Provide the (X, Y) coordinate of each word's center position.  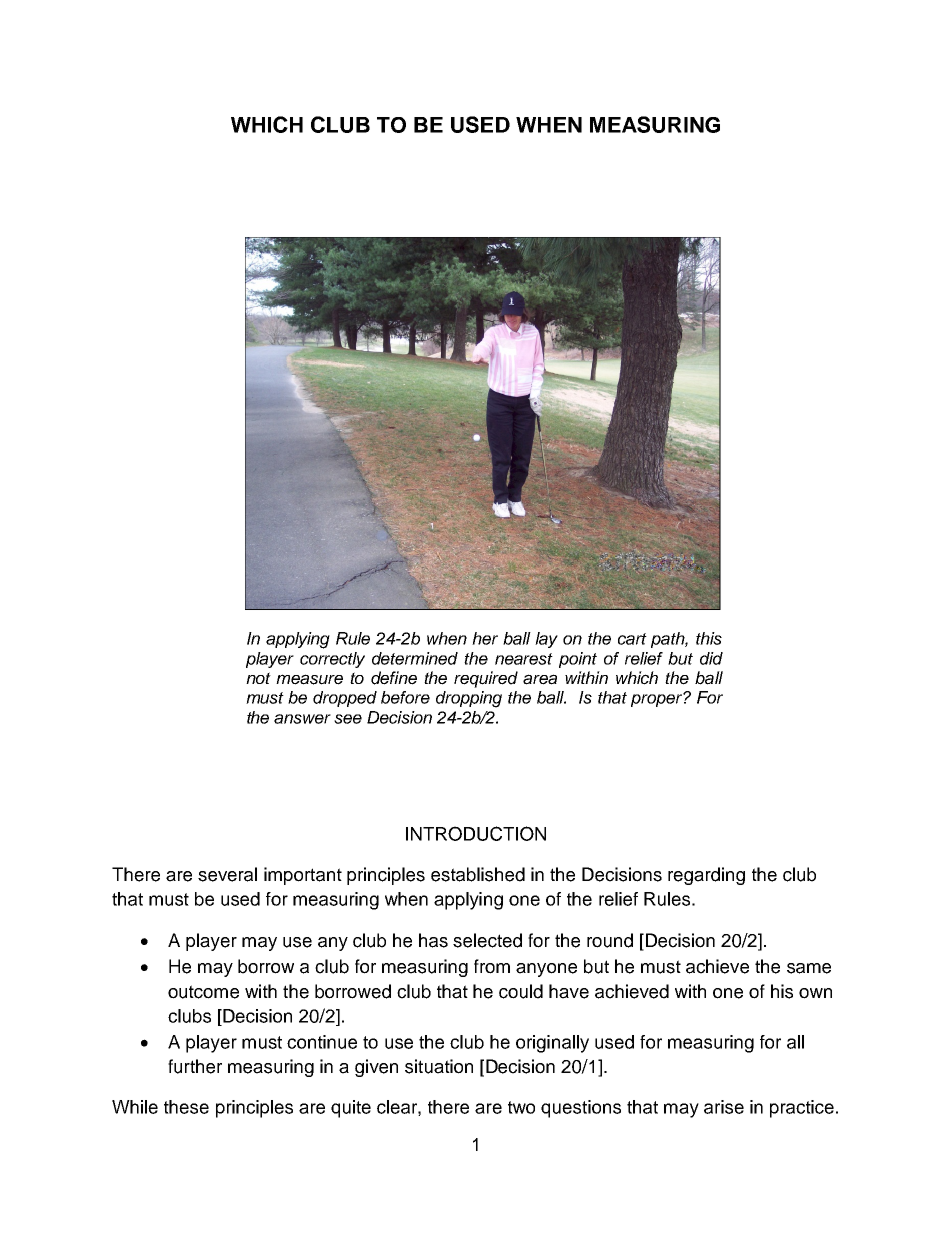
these (186, 1107)
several (227, 874)
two (521, 1107)
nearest (524, 659)
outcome (203, 992)
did (711, 658)
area (540, 679)
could (521, 991)
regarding (706, 876)
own (815, 993)
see (348, 719)
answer (302, 719)
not (258, 678)
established (478, 874)
